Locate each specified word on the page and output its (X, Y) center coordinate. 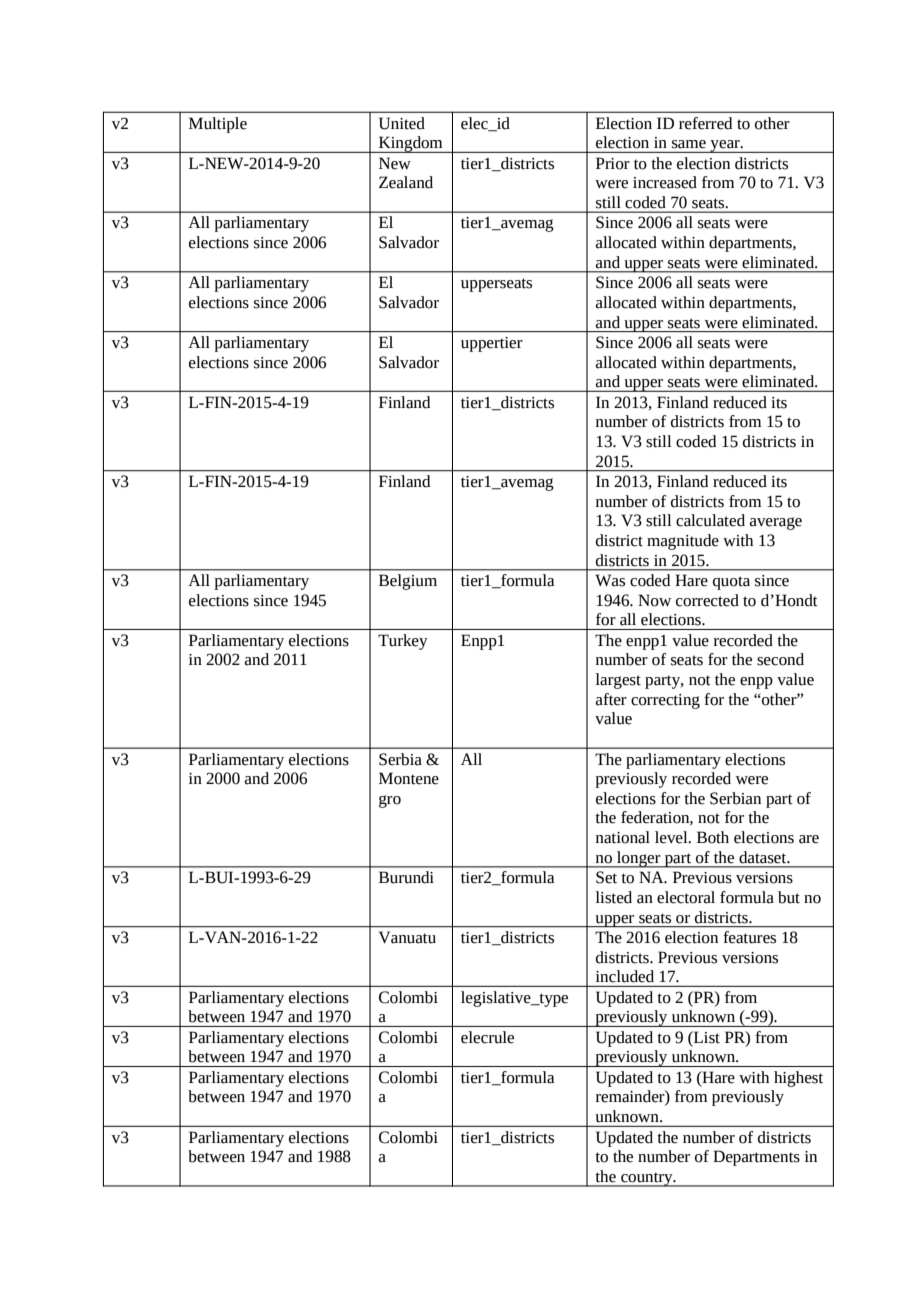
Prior (613, 163)
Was (610, 580)
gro (390, 801)
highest (798, 1079)
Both (713, 837)
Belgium (408, 582)
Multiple (218, 125)
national (623, 837)
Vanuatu (407, 937)
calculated (710, 520)
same (689, 144)
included (625, 976)
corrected (707, 600)
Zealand (406, 182)
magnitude (683, 542)
